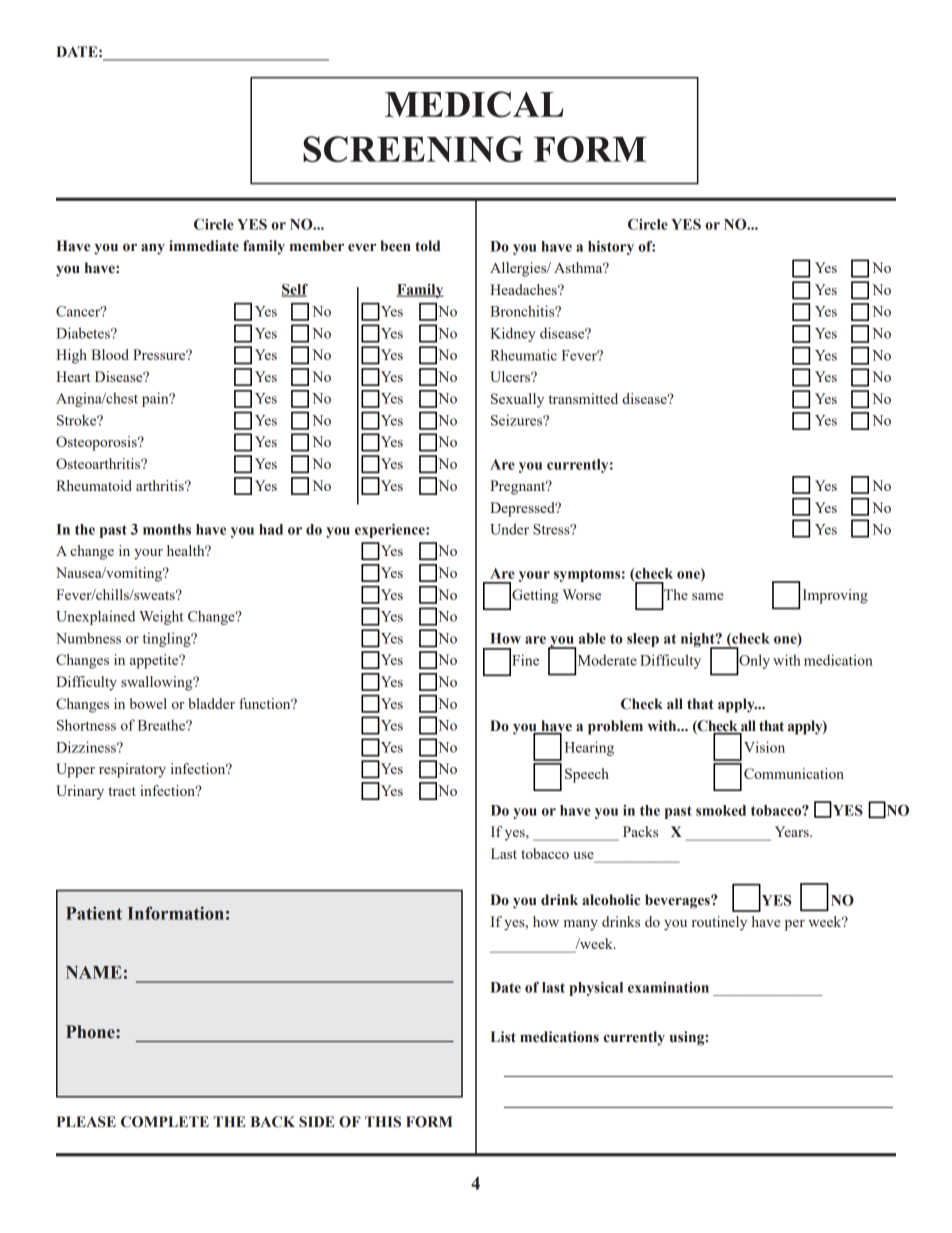 This document has height=1233, width=952. What do you see at coordinates (517, 400) in the document?
I see `Sexually` at bounding box center [517, 400].
